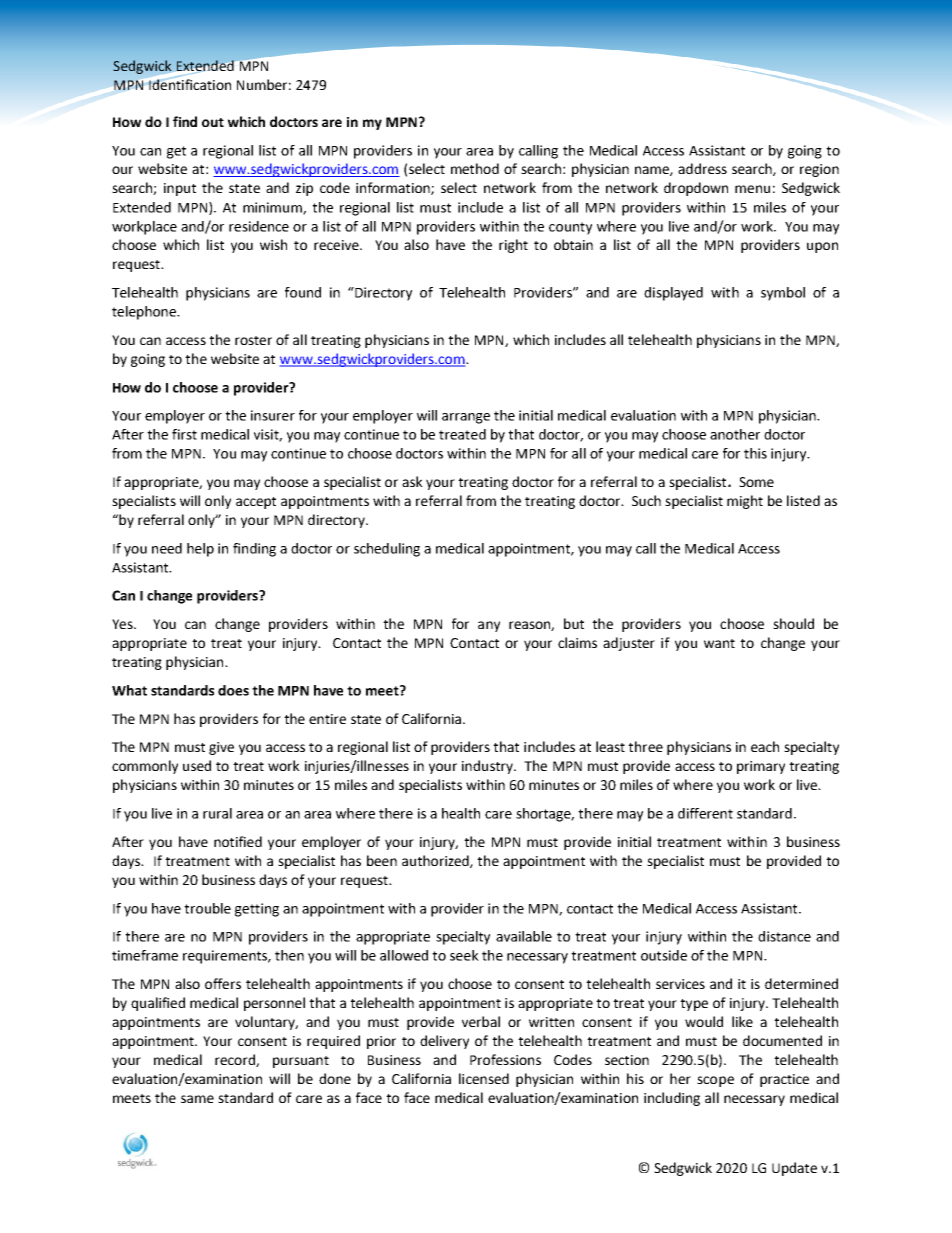 This image has height=1233, width=952. What do you see at coordinates (755, 453) in the image?
I see `this` at bounding box center [755, 453].
